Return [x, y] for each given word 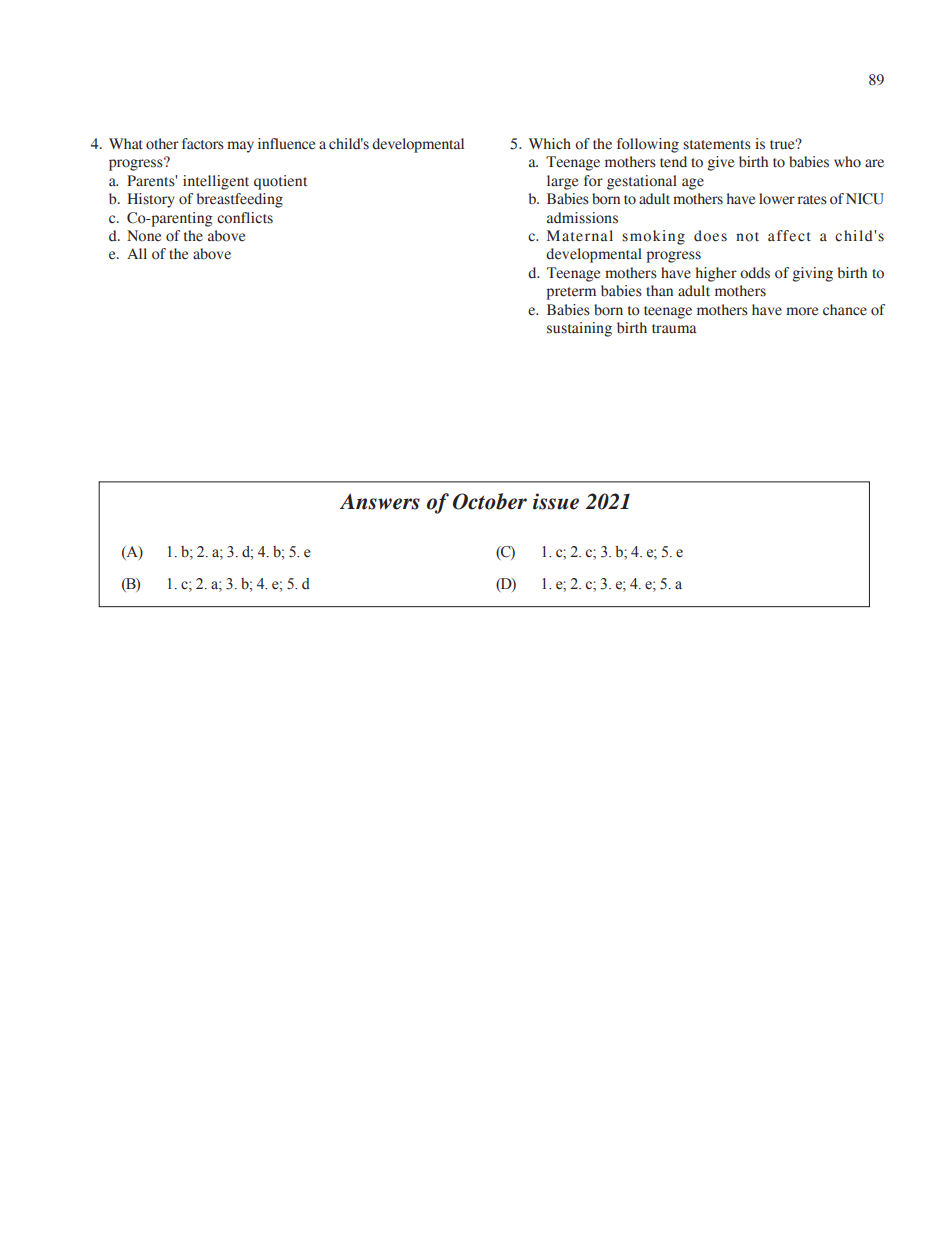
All [137, 253]
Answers [380, 501]
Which [550, 144]
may [240, 147]
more [802, 311]
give [721, 163]
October [490, 501]
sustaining [579, 329]
